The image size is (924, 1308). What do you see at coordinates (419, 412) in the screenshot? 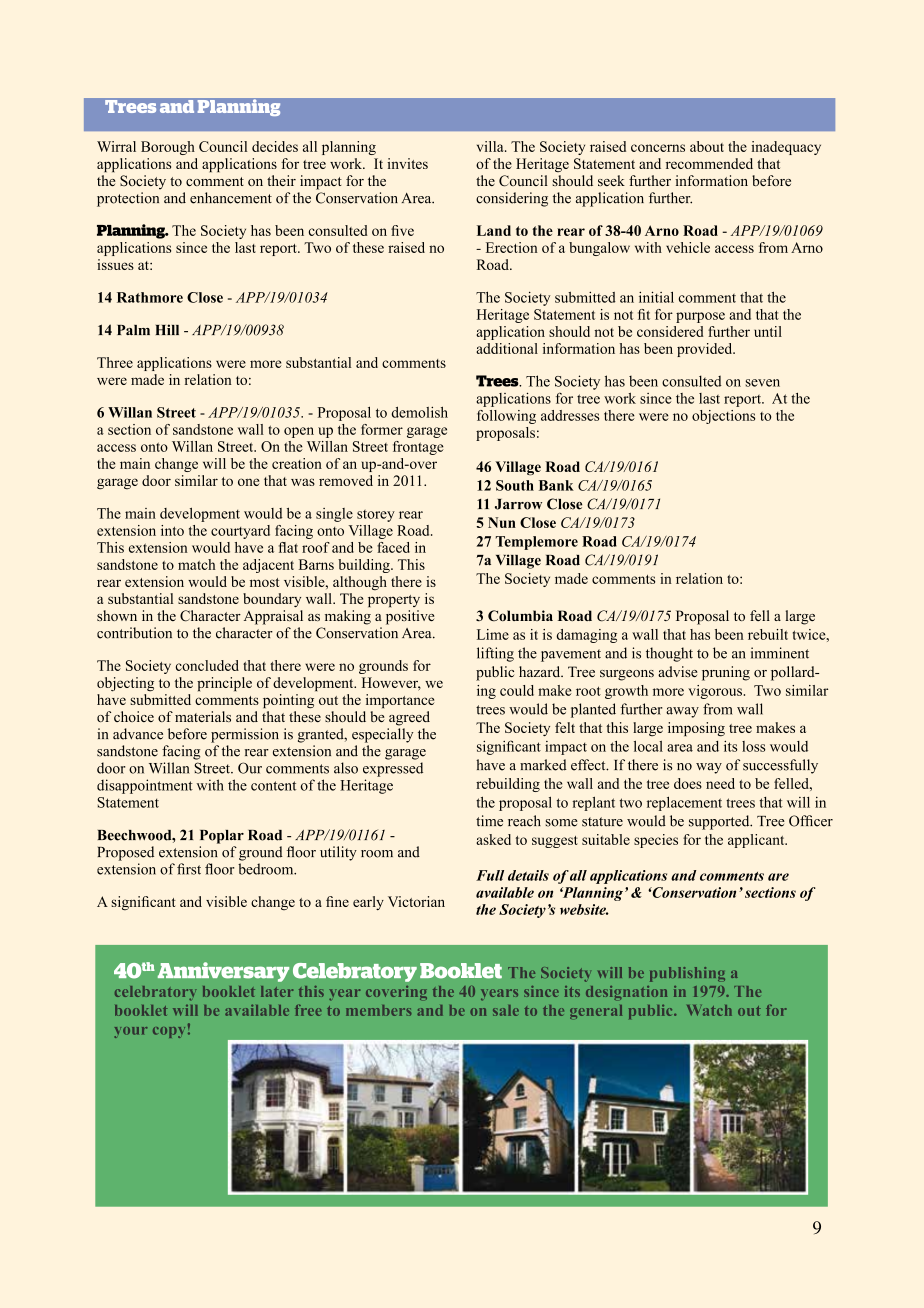
I see `demolish` at bounding box center [419, 412].
